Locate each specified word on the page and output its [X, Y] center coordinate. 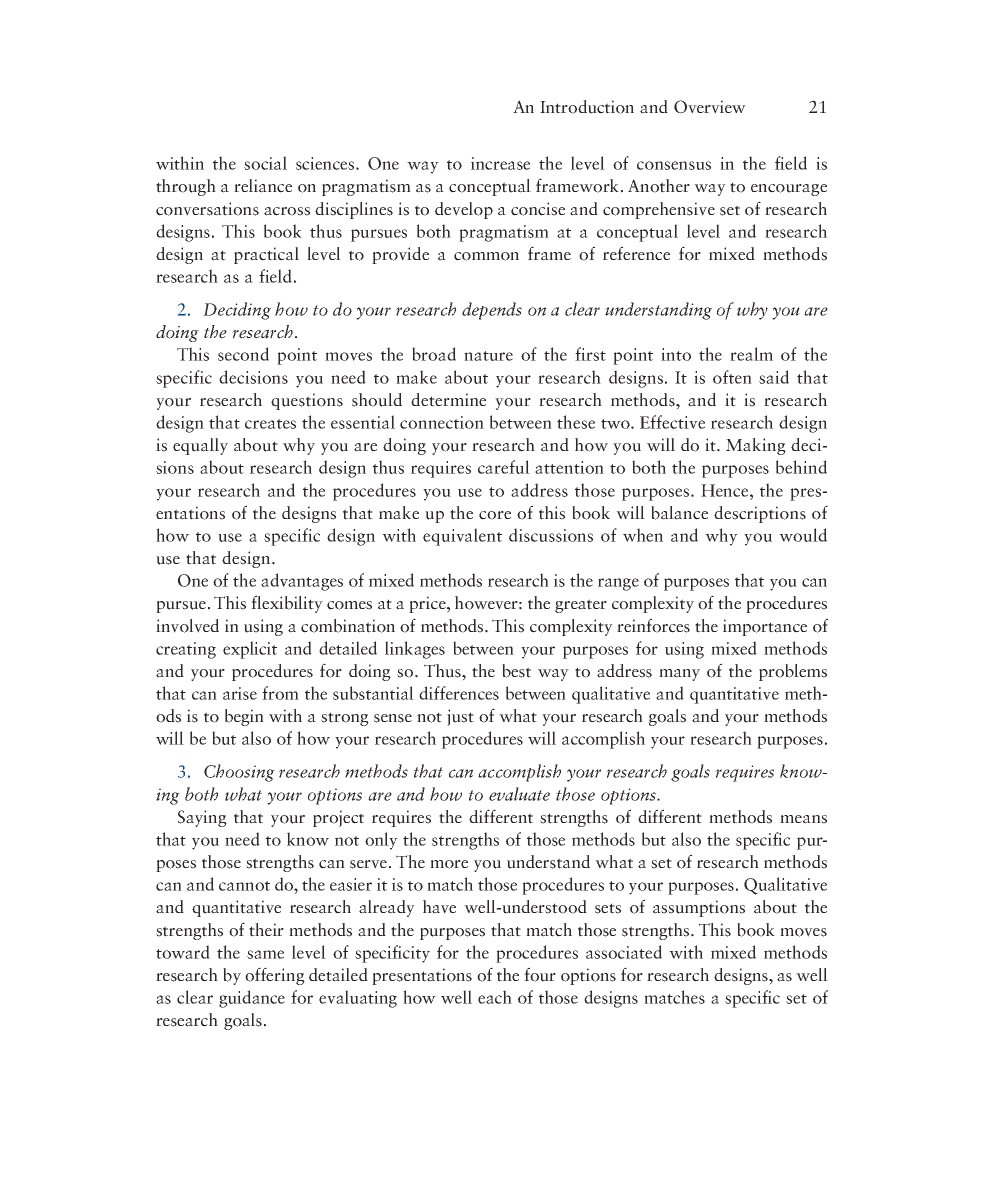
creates [270, 424]
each [495, 997]
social [265, 163]
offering [275, 976]
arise [240, 693]
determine [448, 400]
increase [500, 163]
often [732, 377]
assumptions [699, 908]
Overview [710, 107]
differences [459, 693]
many [679, 675]
